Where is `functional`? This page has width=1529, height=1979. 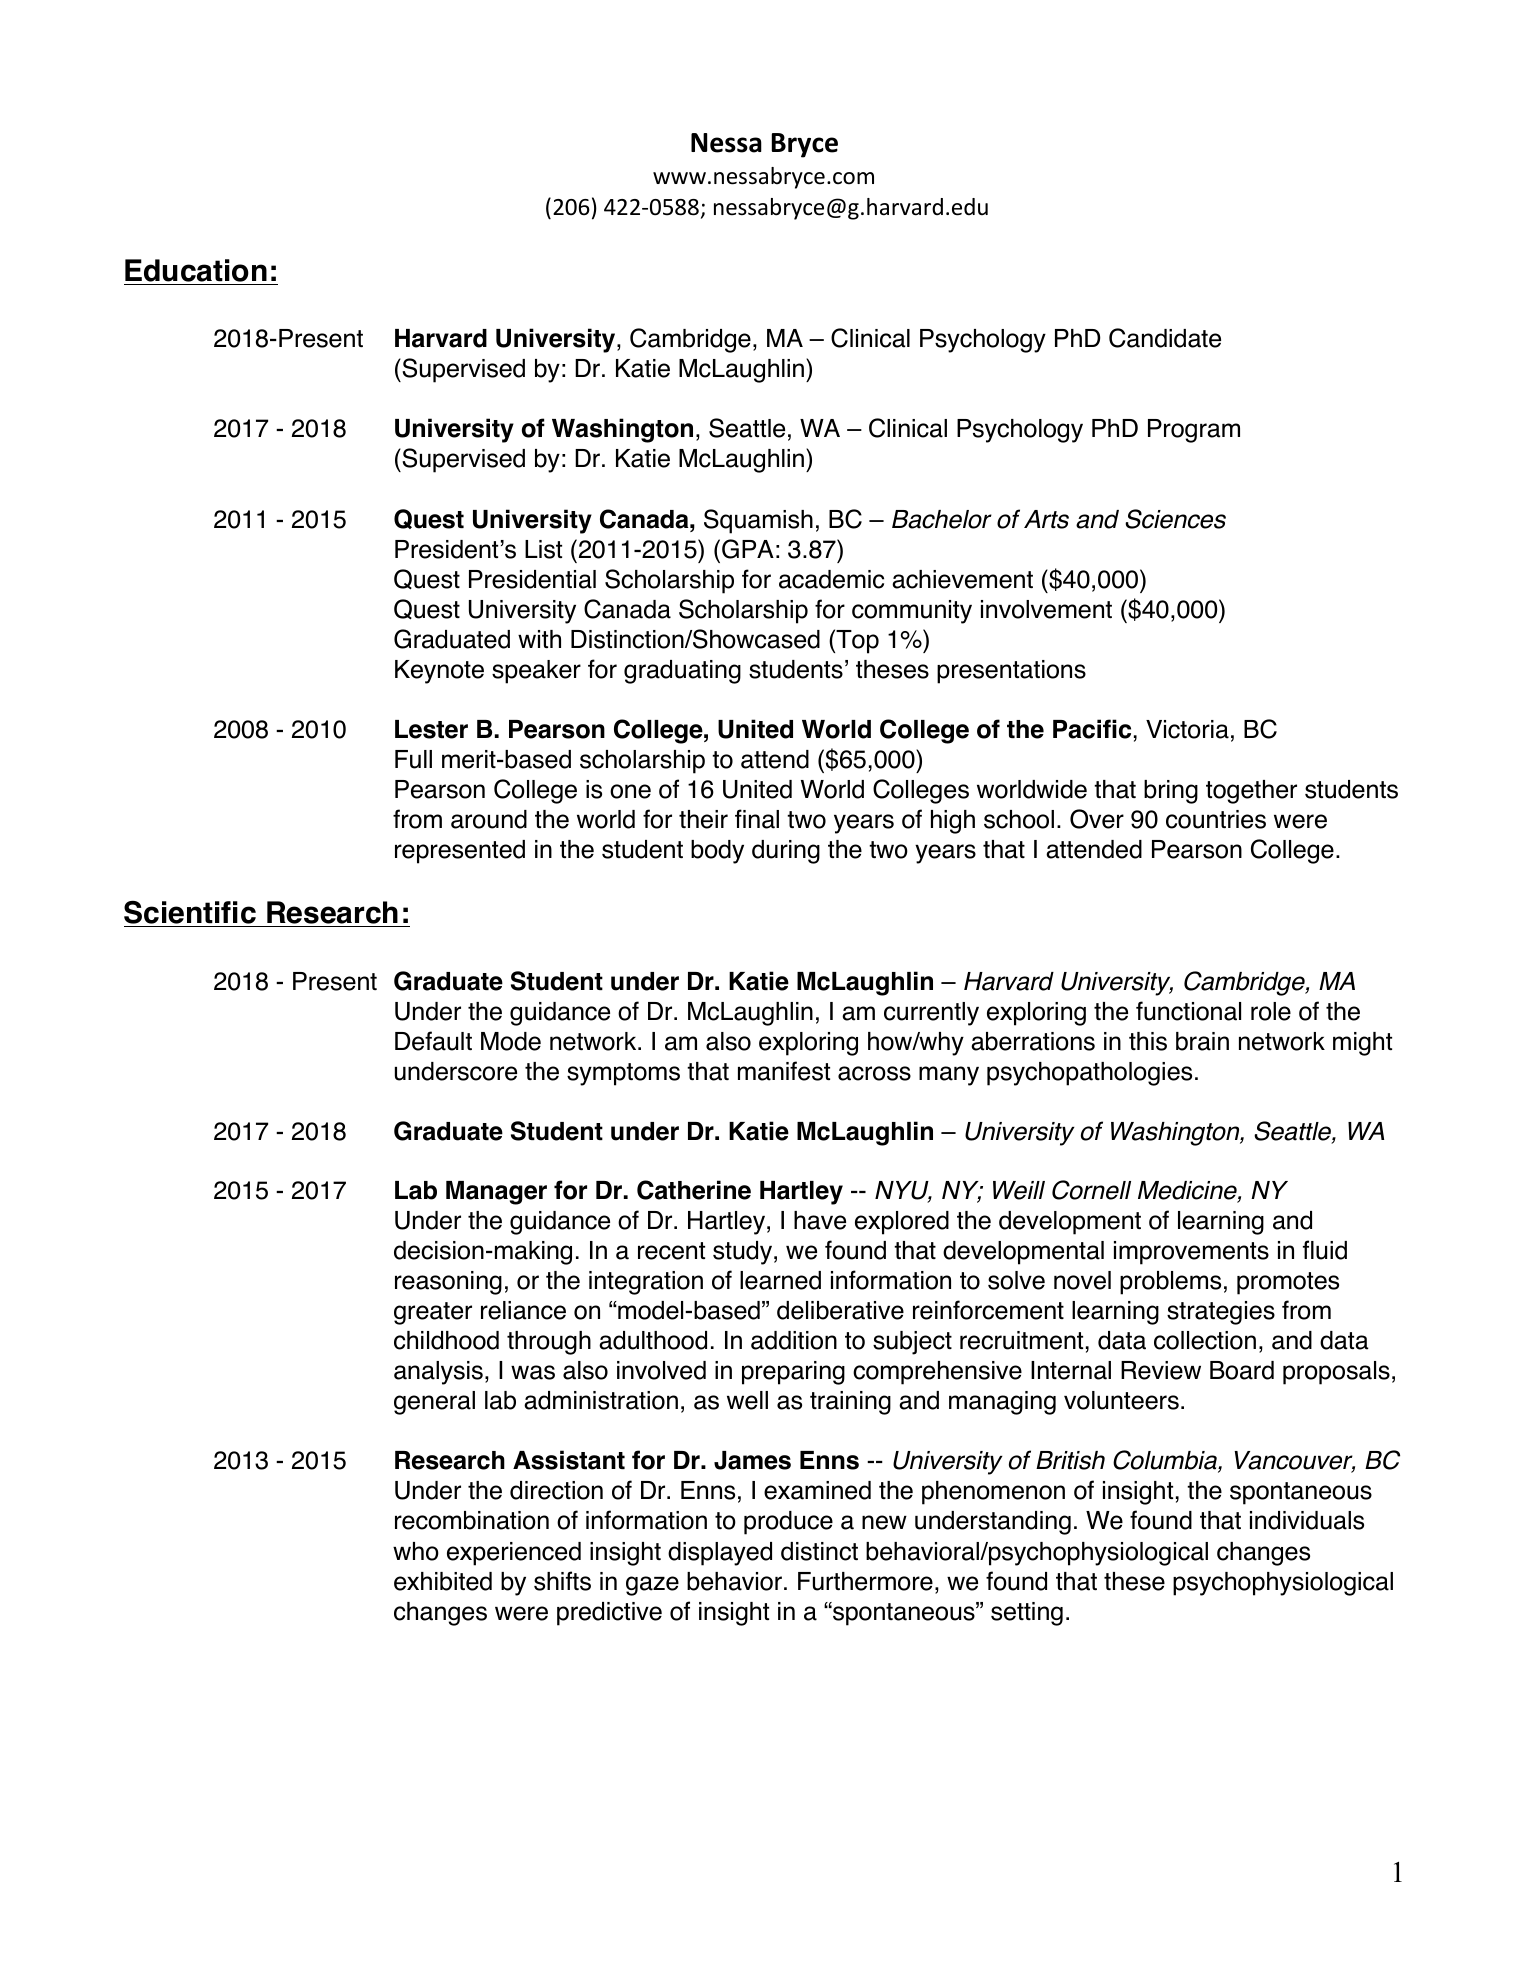 functional is located at coordinates (1188, 1011).
